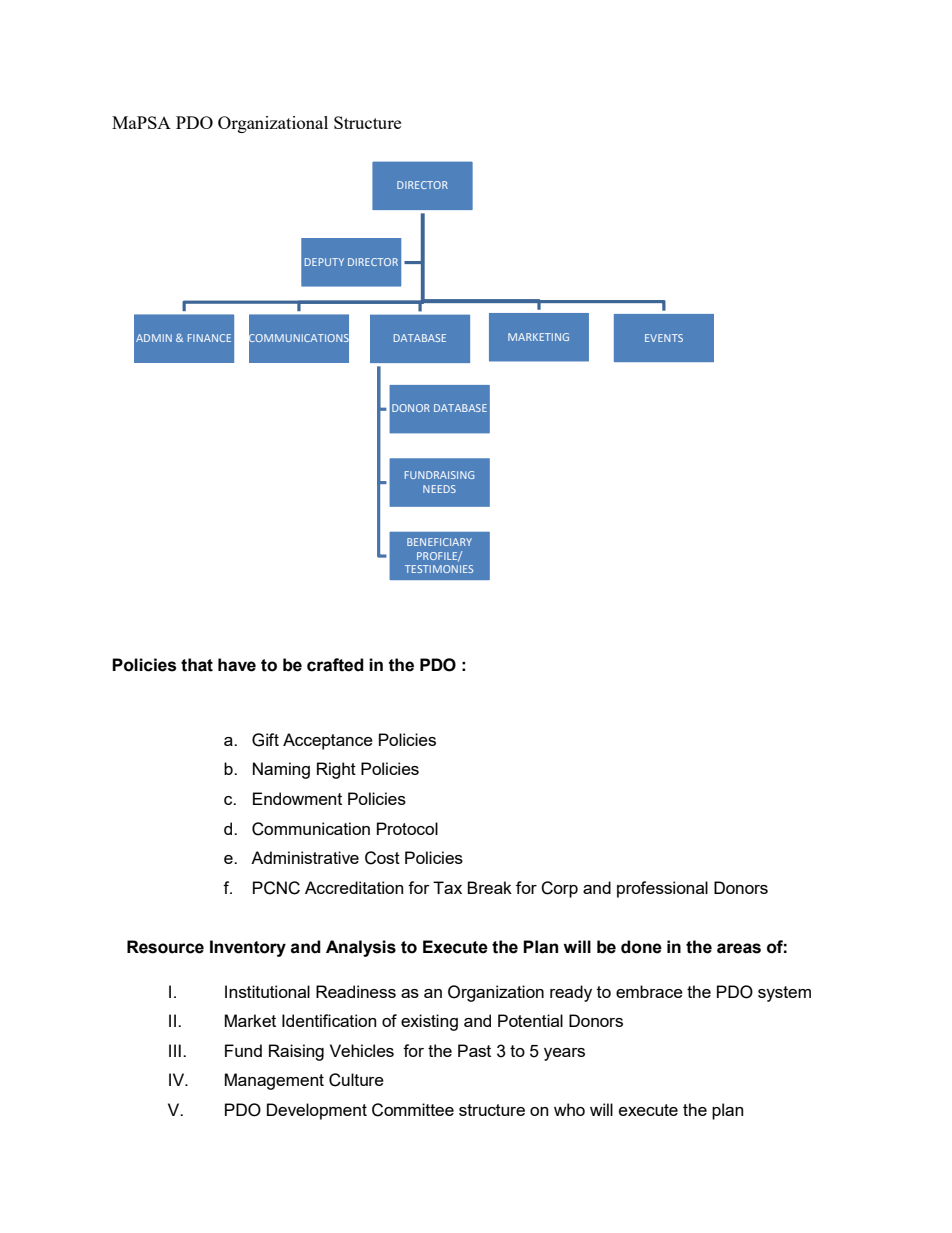 The width and height of the screenshot is (952, 1233). What do you see at coordinates (569, 1109) in the screenshot?
I see `who` at bounding box center [569, 1109].
